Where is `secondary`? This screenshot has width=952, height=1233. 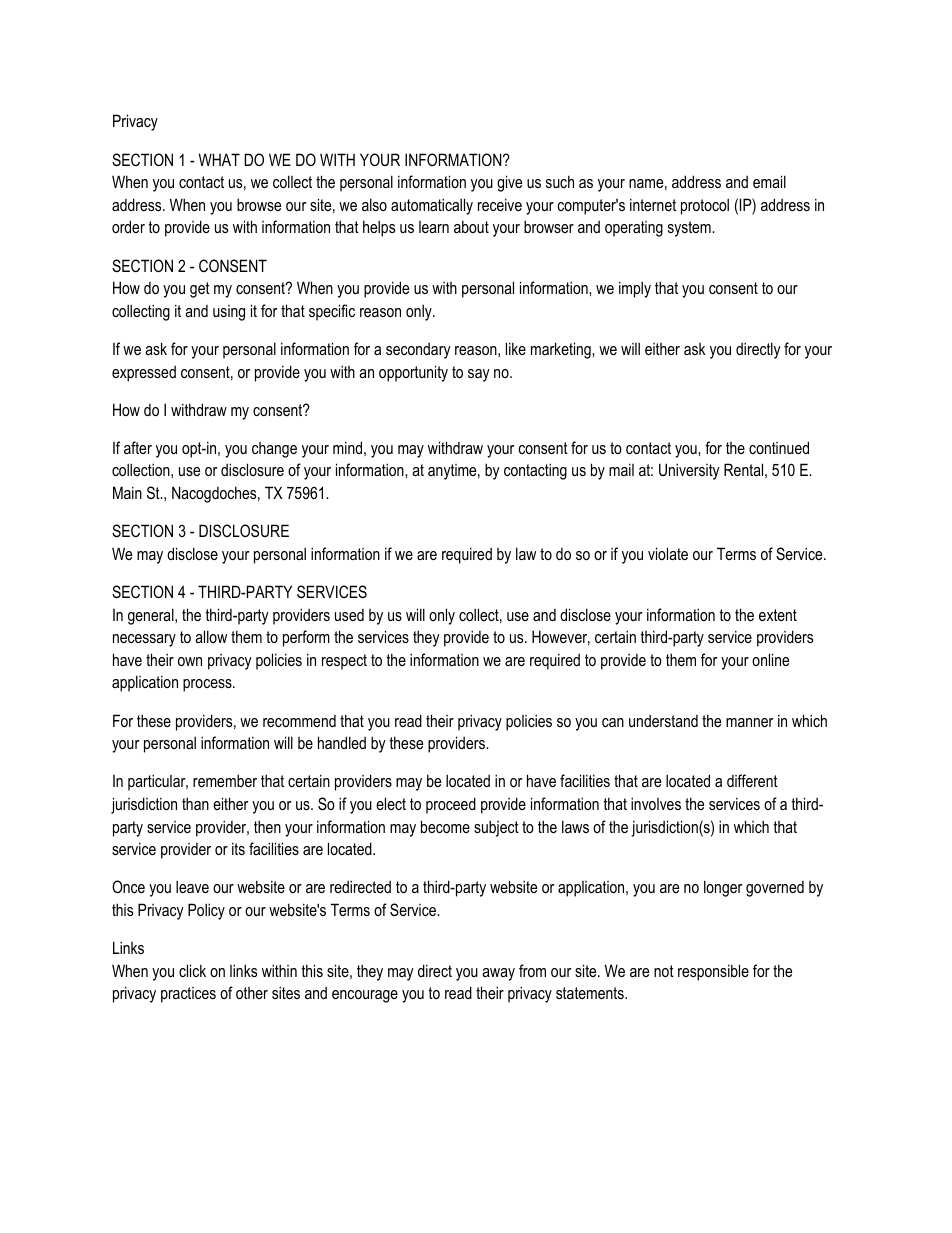
secondary is located at coordinates (418, 351).
